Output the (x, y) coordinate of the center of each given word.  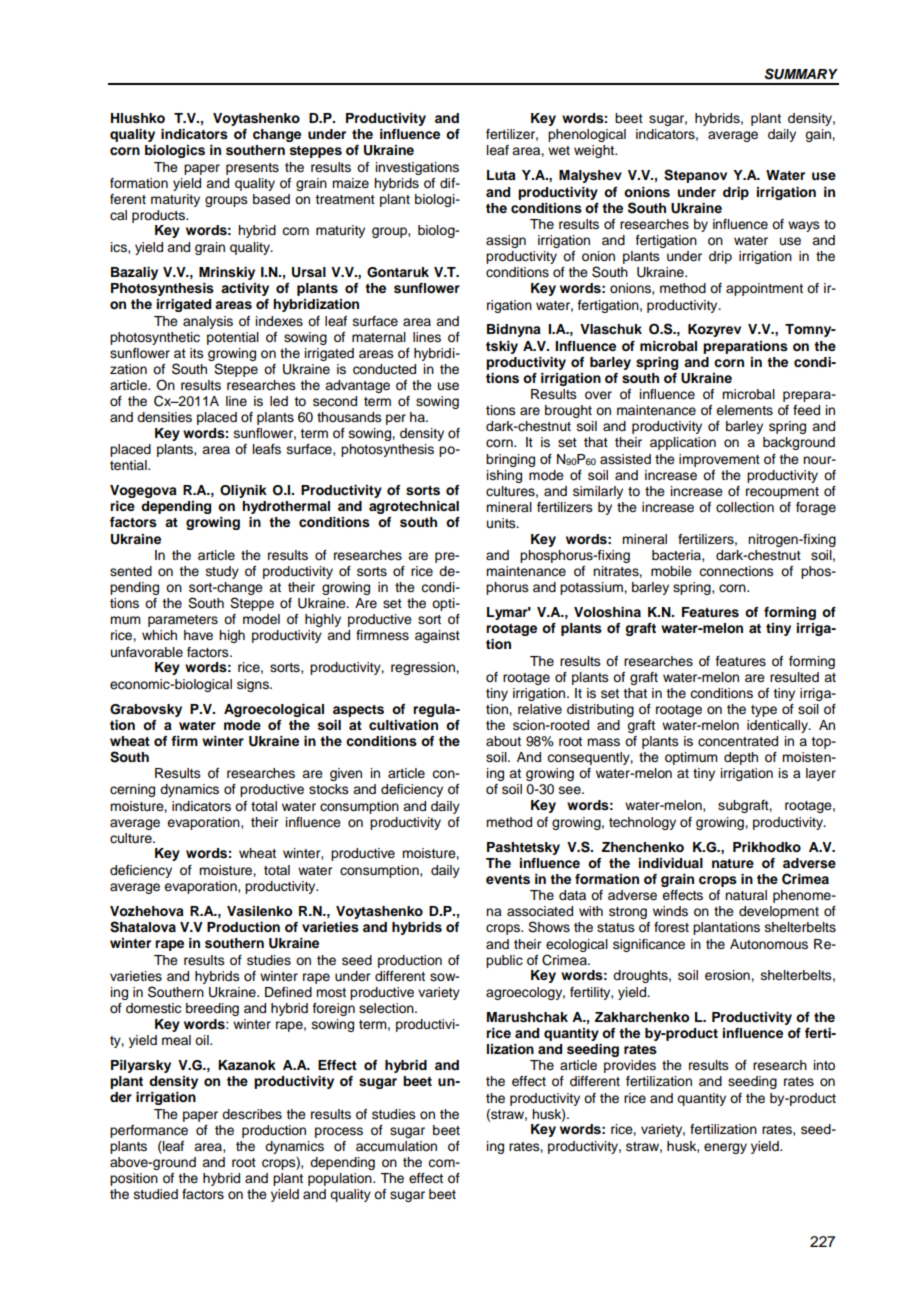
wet (559, 150)
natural (746, 895)
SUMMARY (801, 74)
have (198, 635)
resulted (794, 677)
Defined (288, 992)
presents (252, 169)
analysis (208, 322)
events (508, 880)
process (339, 1132)
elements (744, 410)
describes (252, 1114)
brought (568, 411)
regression (424, 668)
